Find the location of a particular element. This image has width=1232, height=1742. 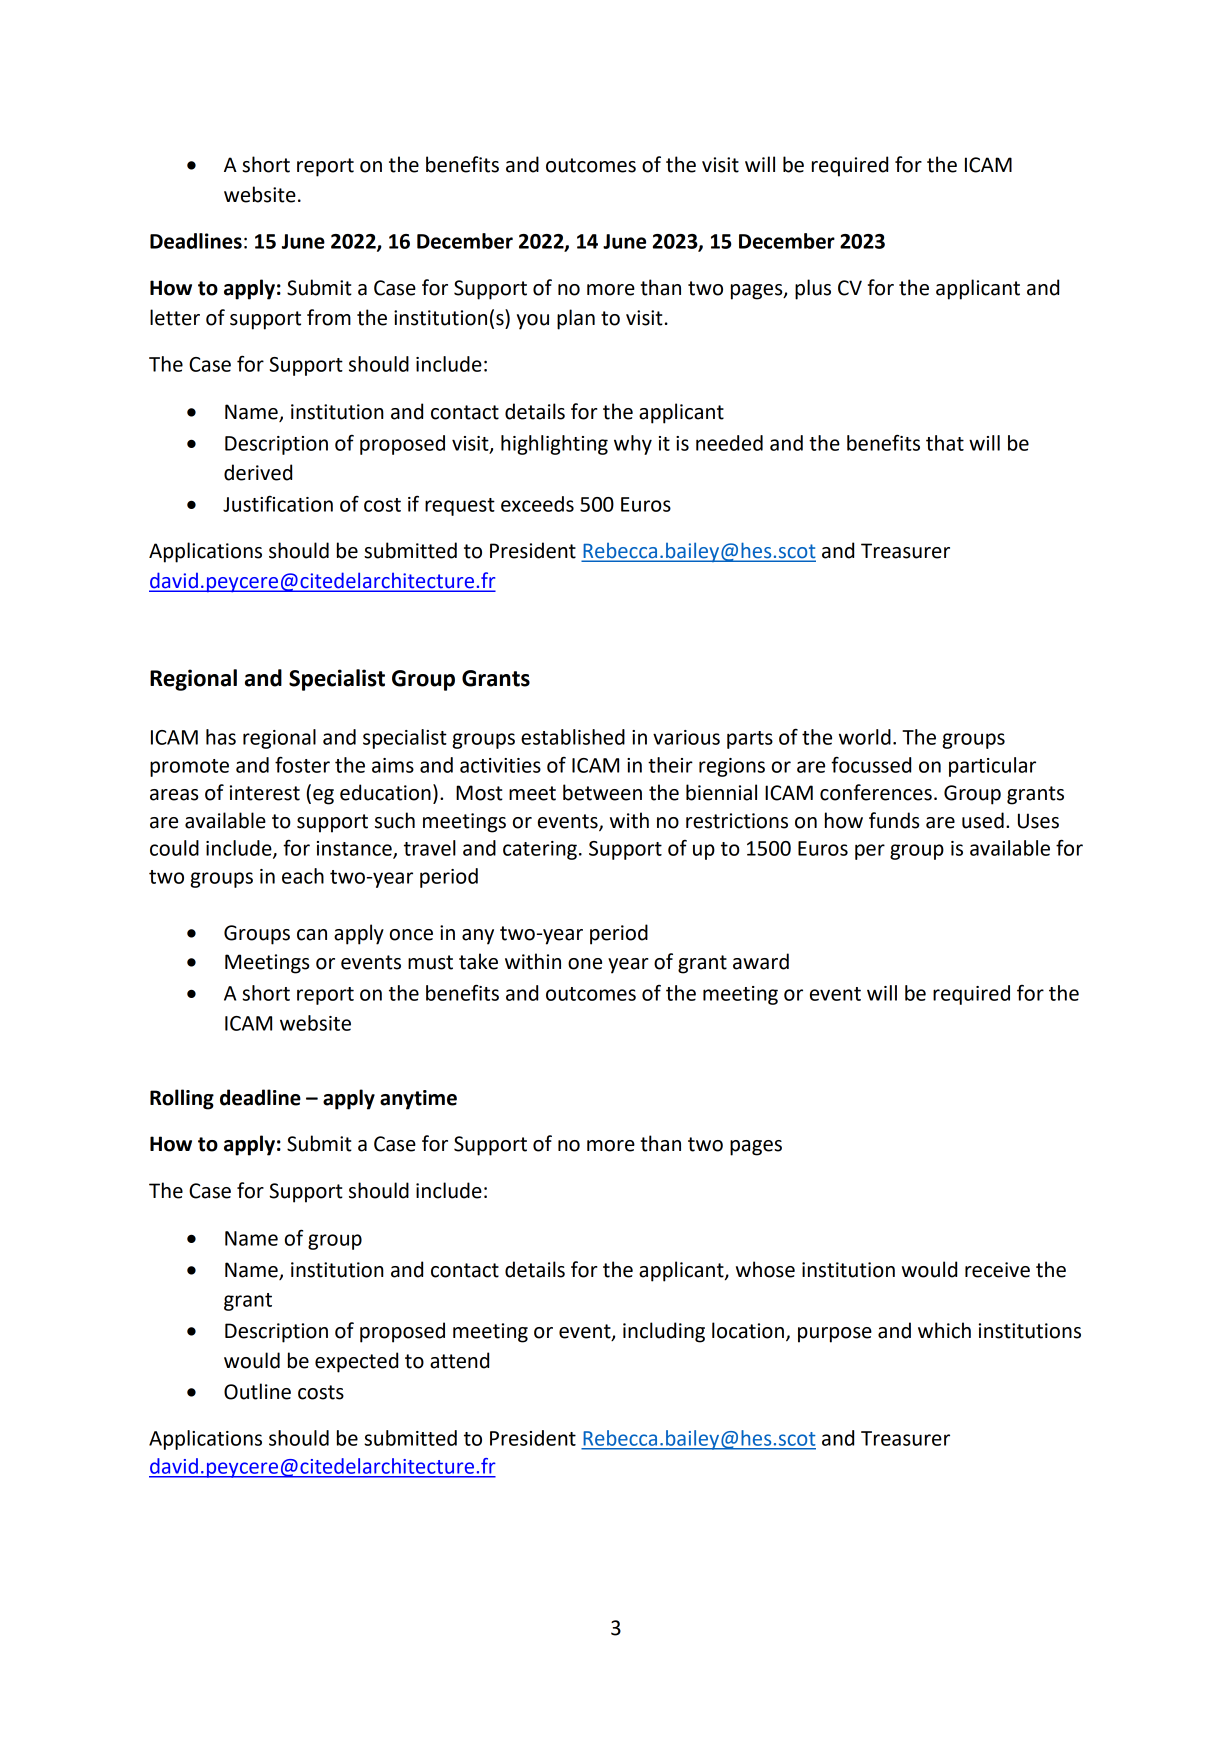

each is located at coordinates (303, 876).
